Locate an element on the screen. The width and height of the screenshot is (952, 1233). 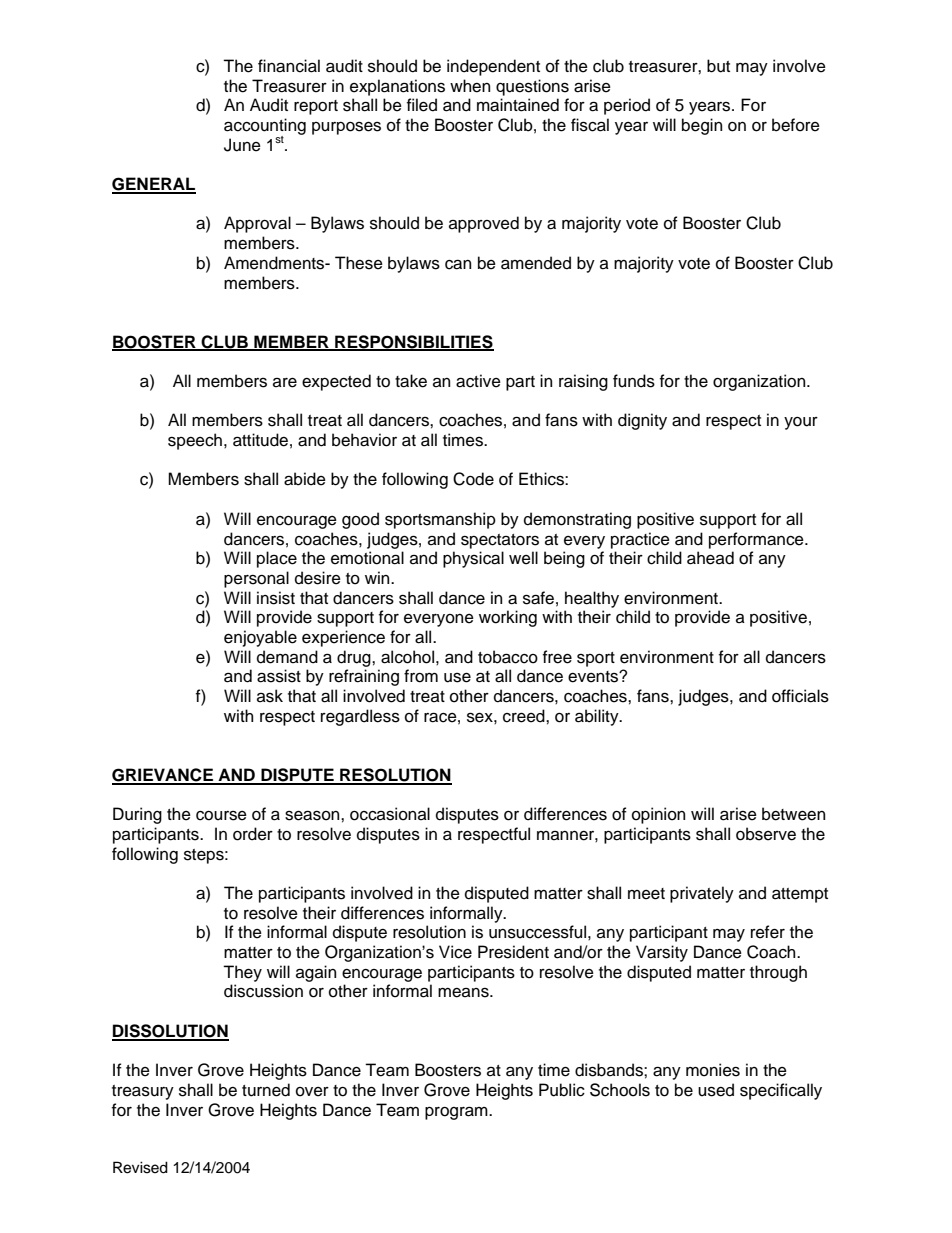
ahead is located at coordinates (710, 558).
